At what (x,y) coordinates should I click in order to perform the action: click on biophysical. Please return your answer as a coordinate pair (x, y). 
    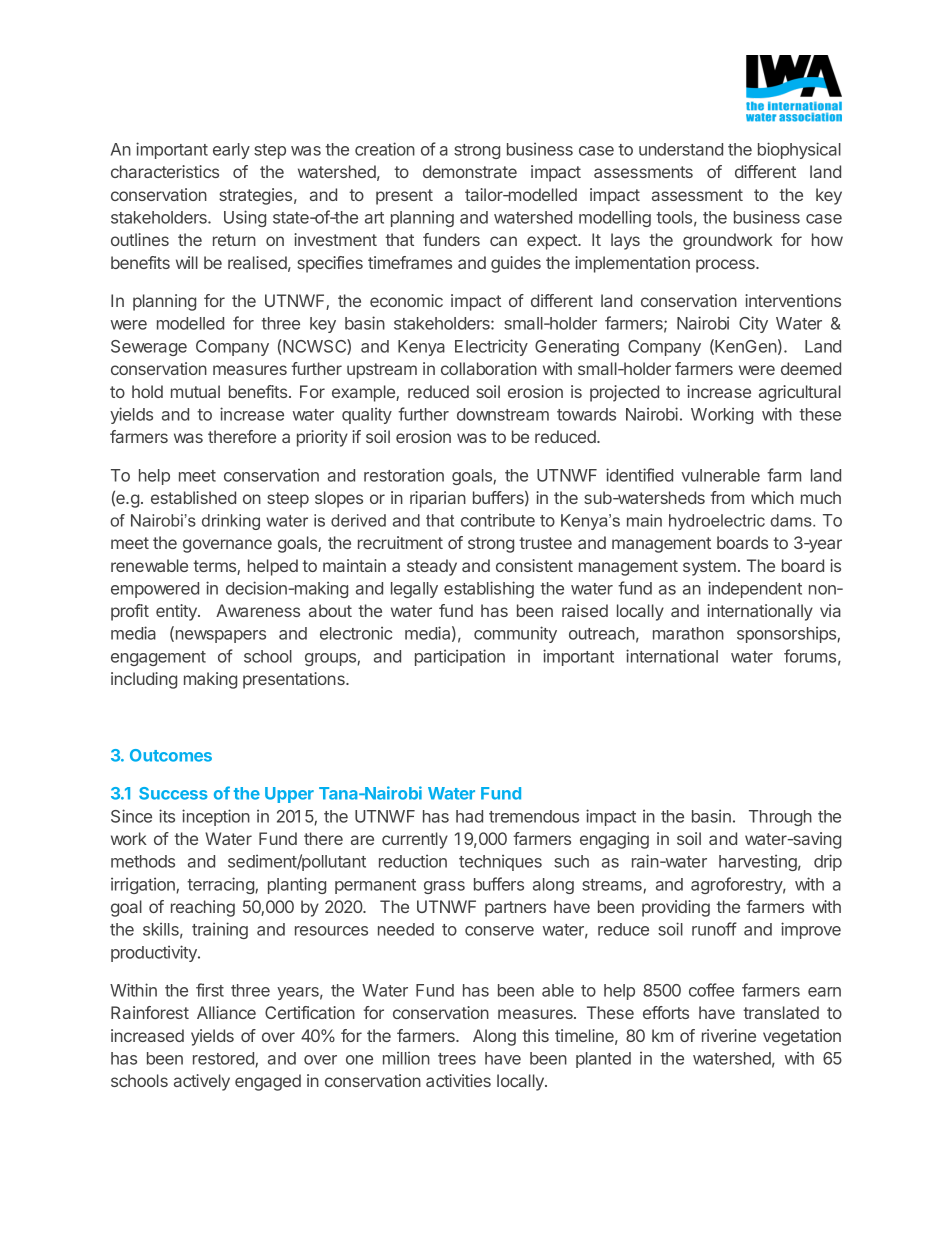
    Looking at the image, I should click on (799, 150).
